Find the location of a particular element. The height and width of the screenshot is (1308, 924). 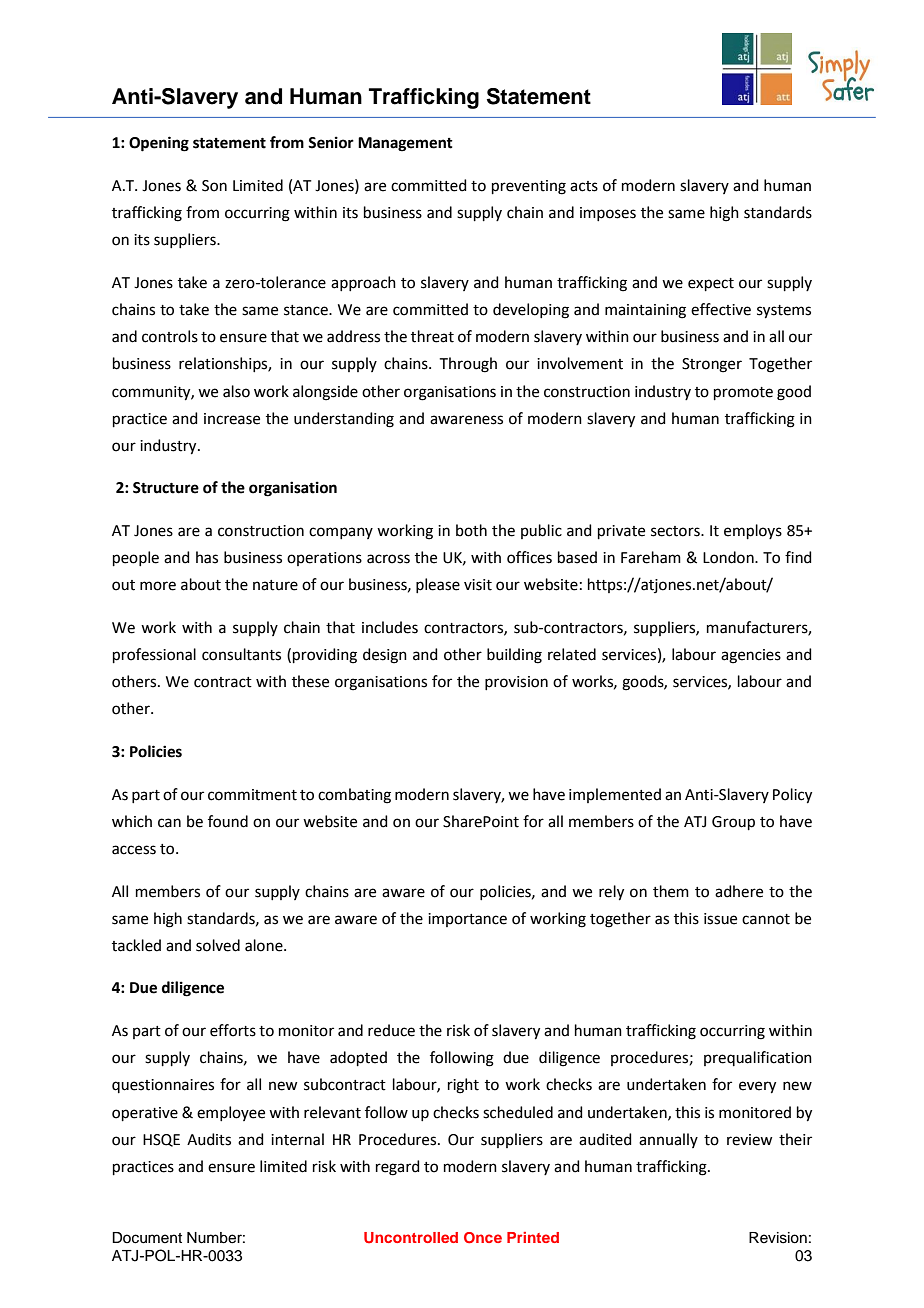

agencies is located at coordinates (751, 656).
